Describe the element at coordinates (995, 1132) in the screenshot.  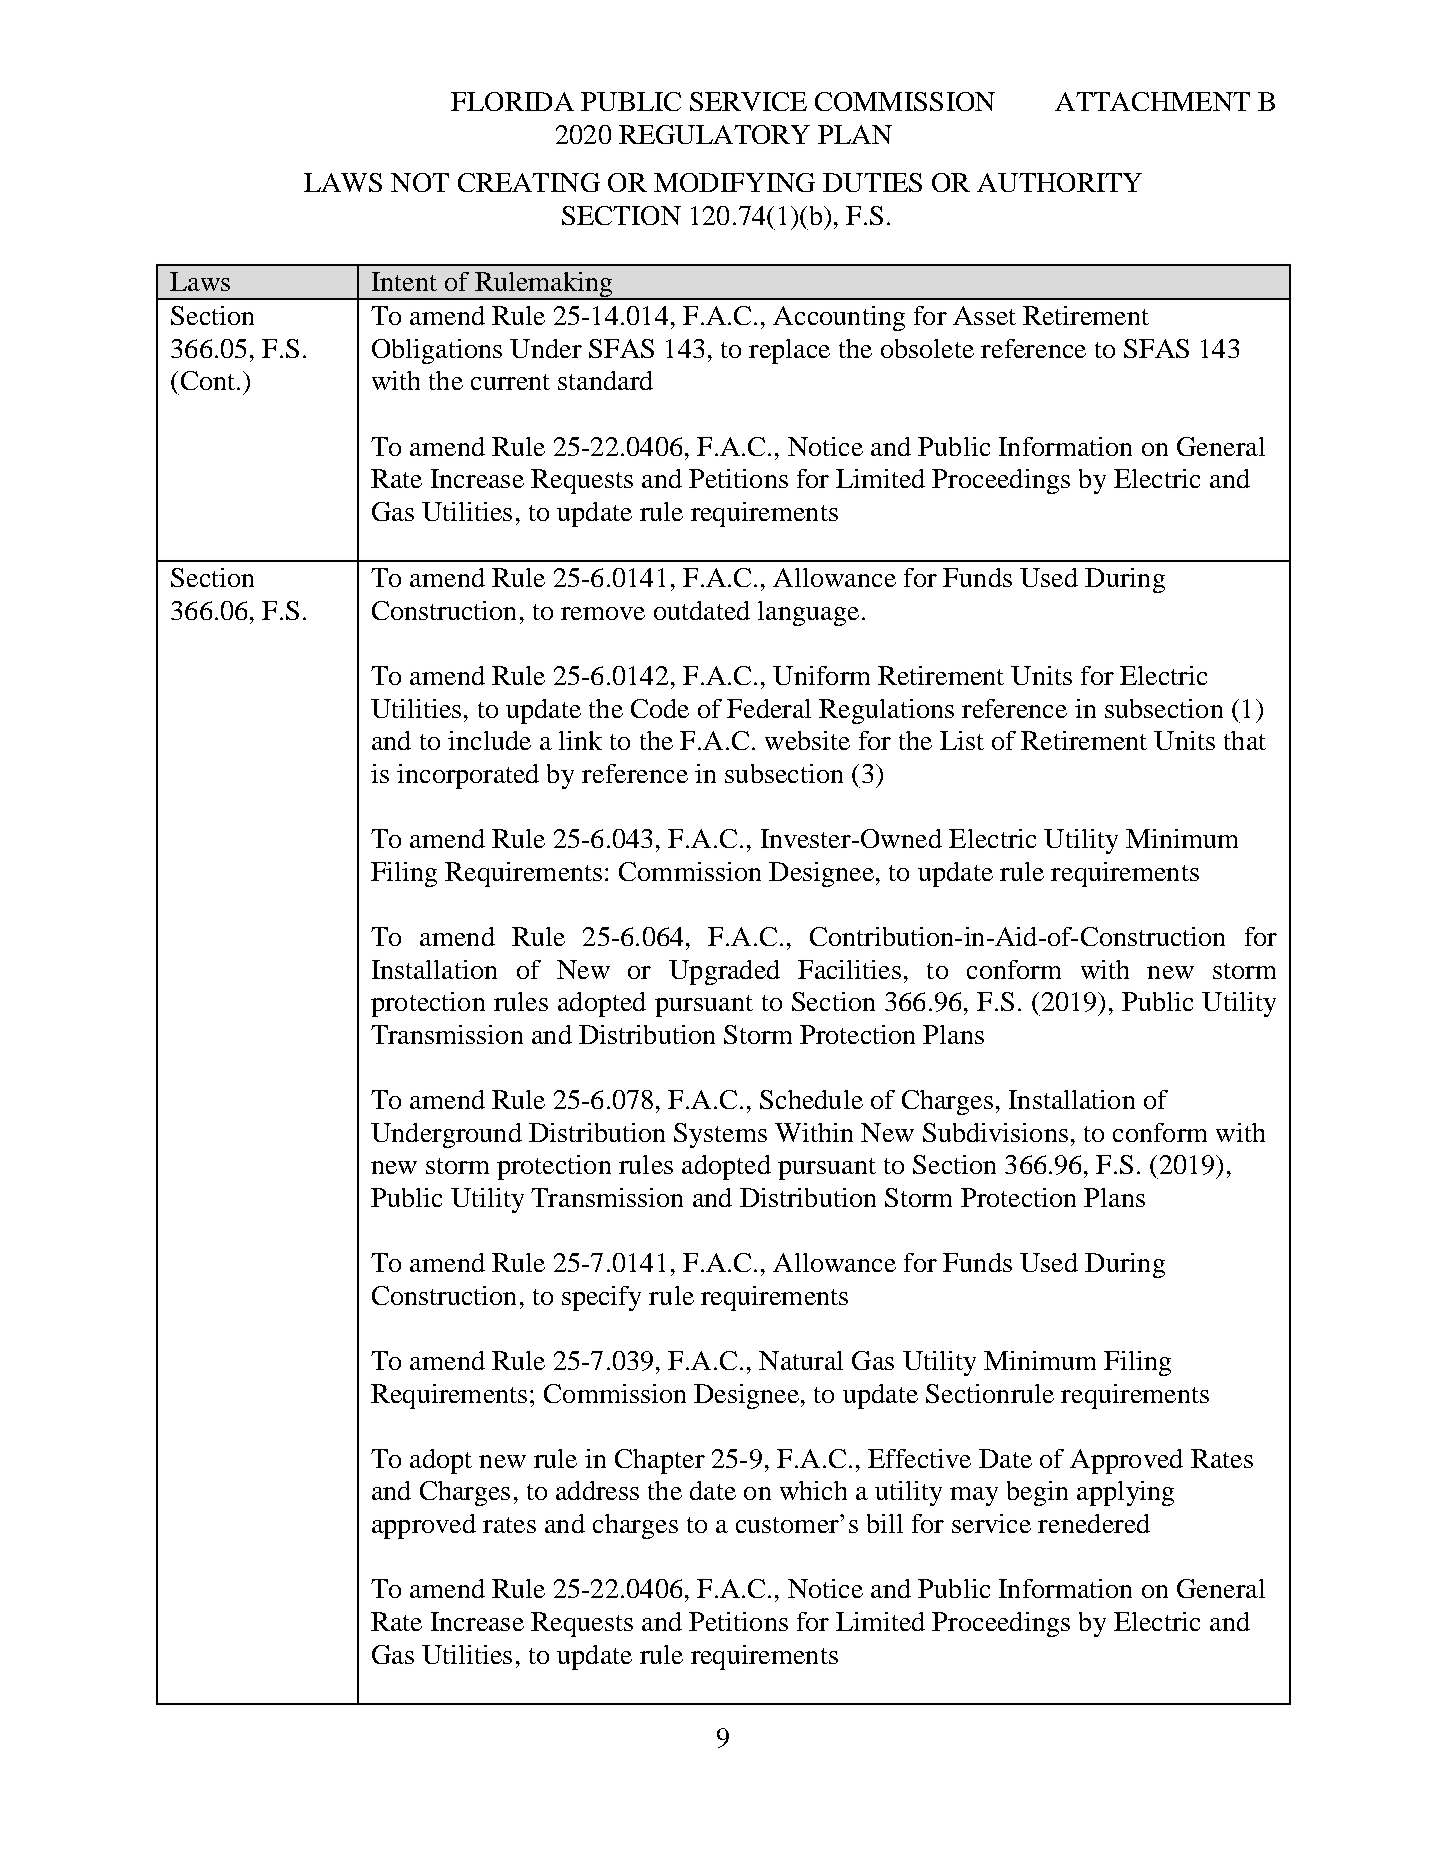
I see `Subdivisions` at that location.
